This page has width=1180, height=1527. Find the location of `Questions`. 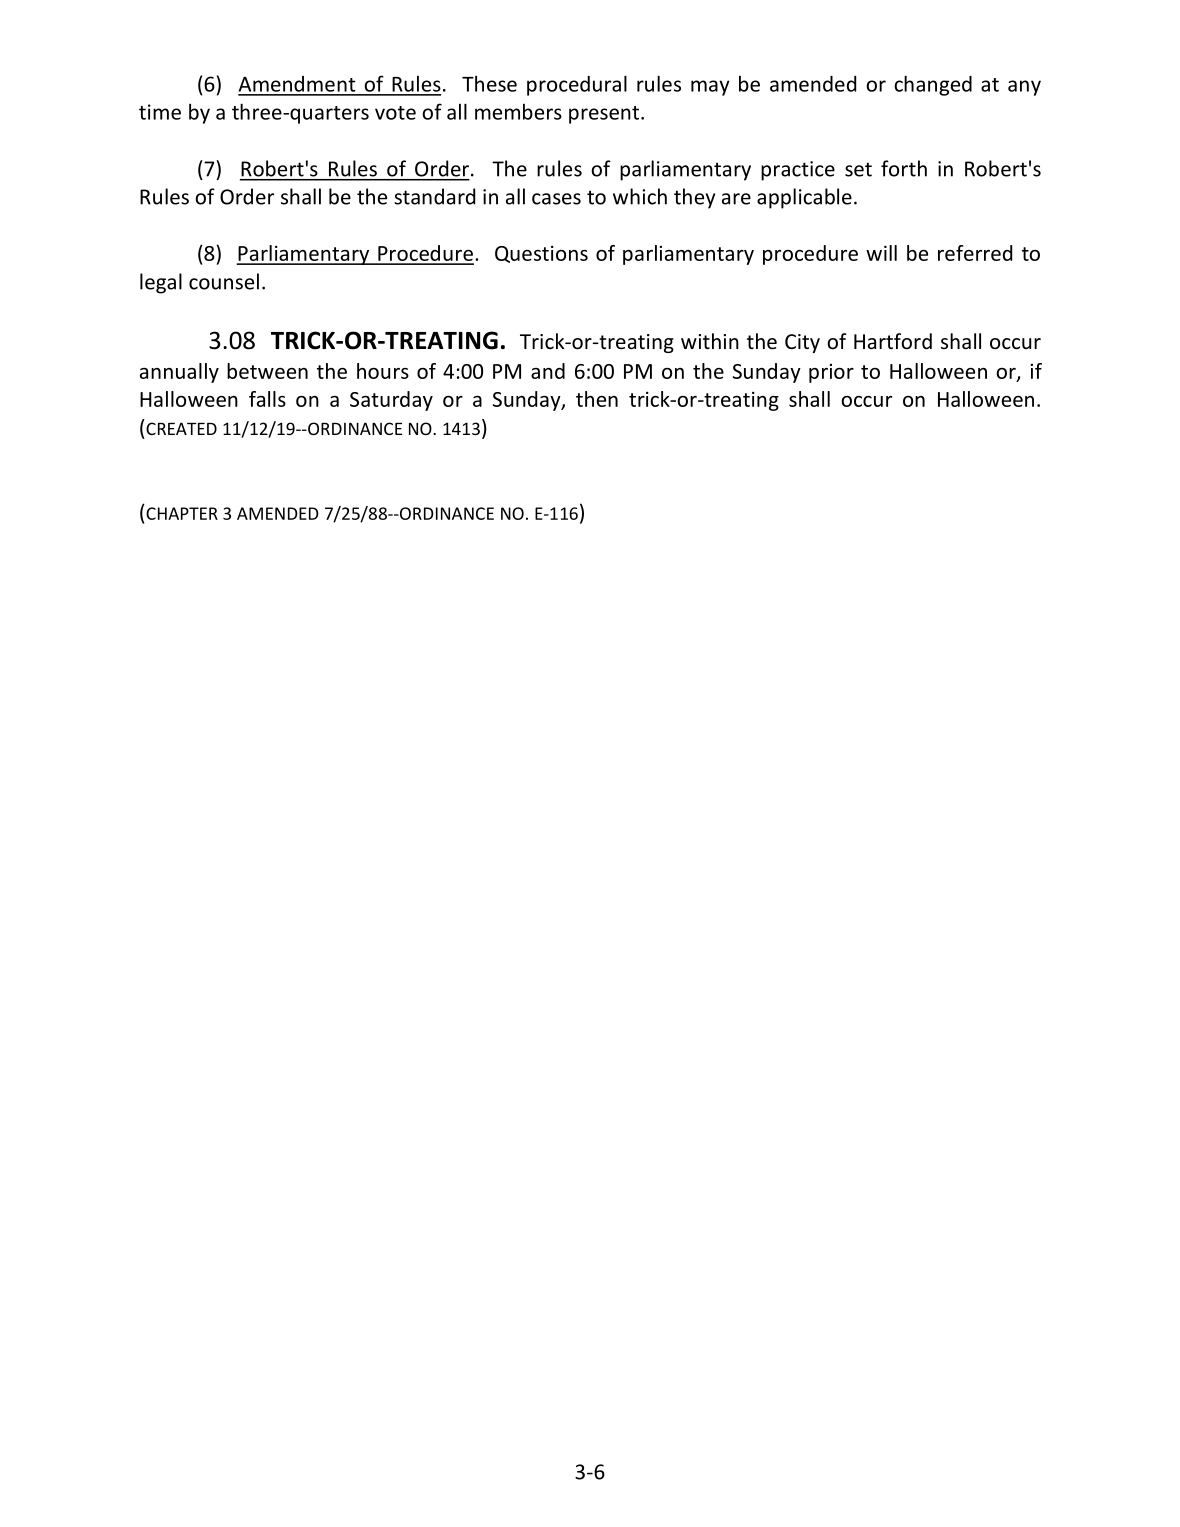

Questions is located at coordinates (541, 254).
